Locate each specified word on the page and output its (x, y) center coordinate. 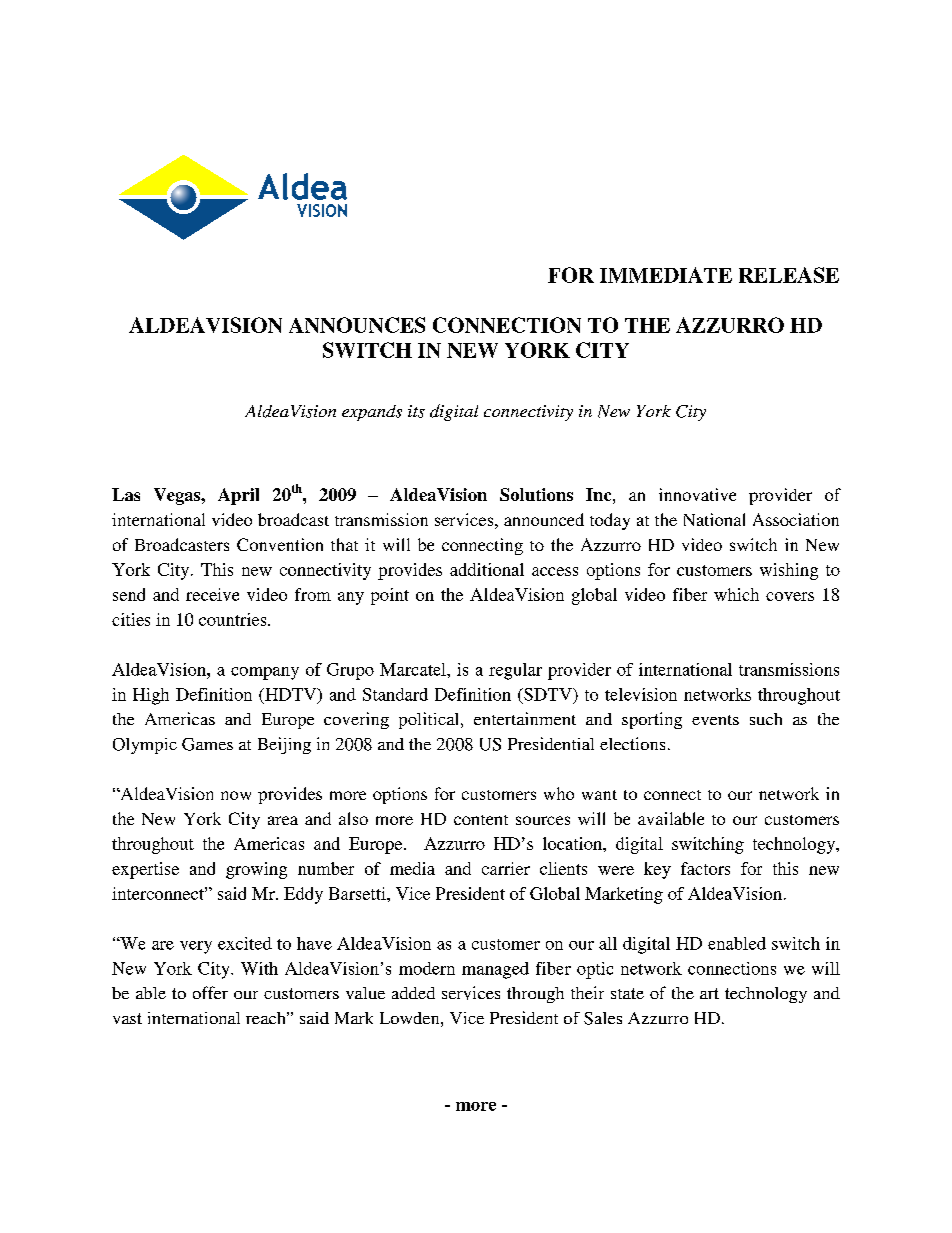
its (416, 411)
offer (210, 992)
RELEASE (789, 275)
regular (515, 671)
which (736, 594)
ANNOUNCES (357, 325)
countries (234, 619)
